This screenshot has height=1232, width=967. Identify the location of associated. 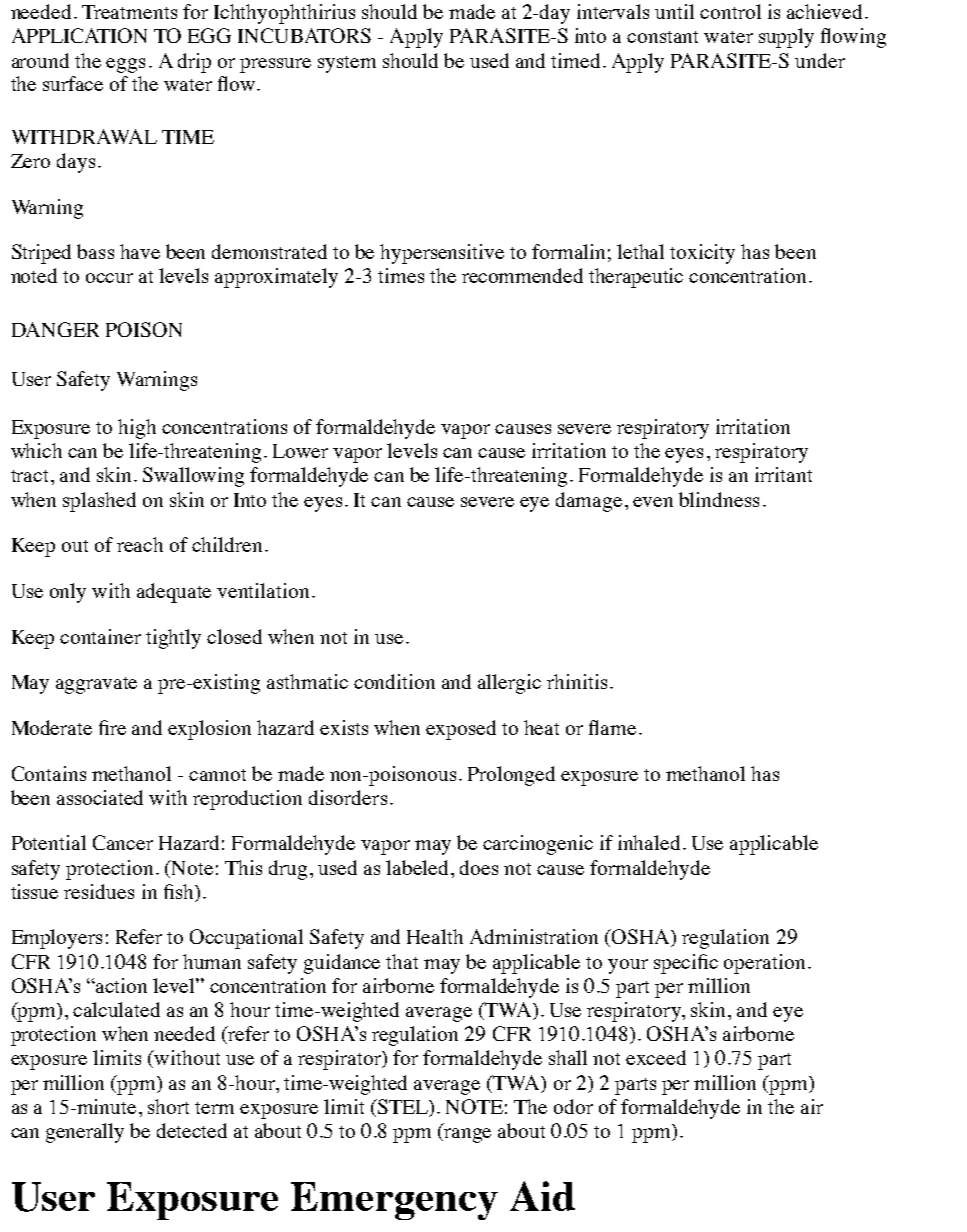
(100, 797).
